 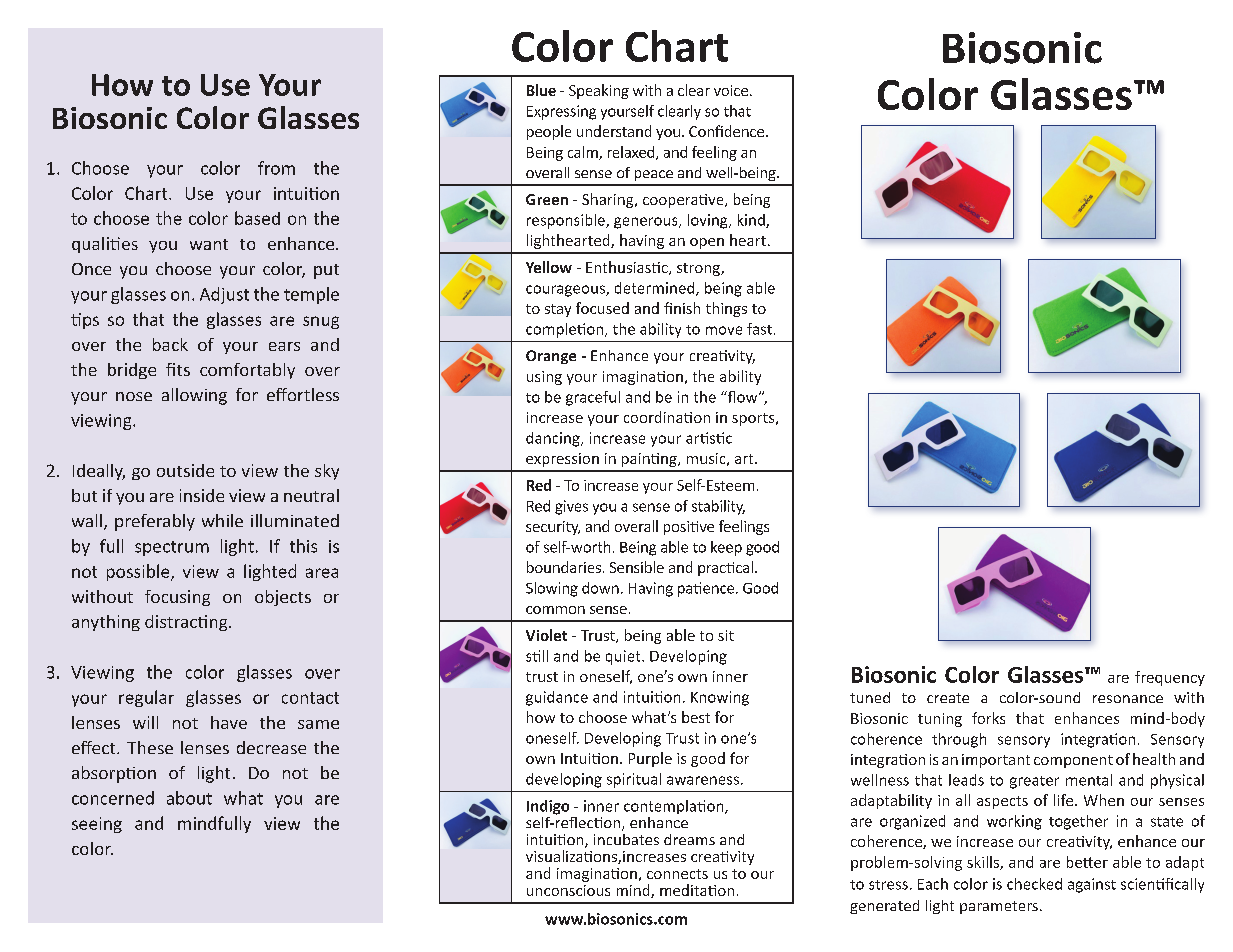 What do you see at coordinates (571, 507) in the document?
I see `gives` at bounding box center [571, 507].
